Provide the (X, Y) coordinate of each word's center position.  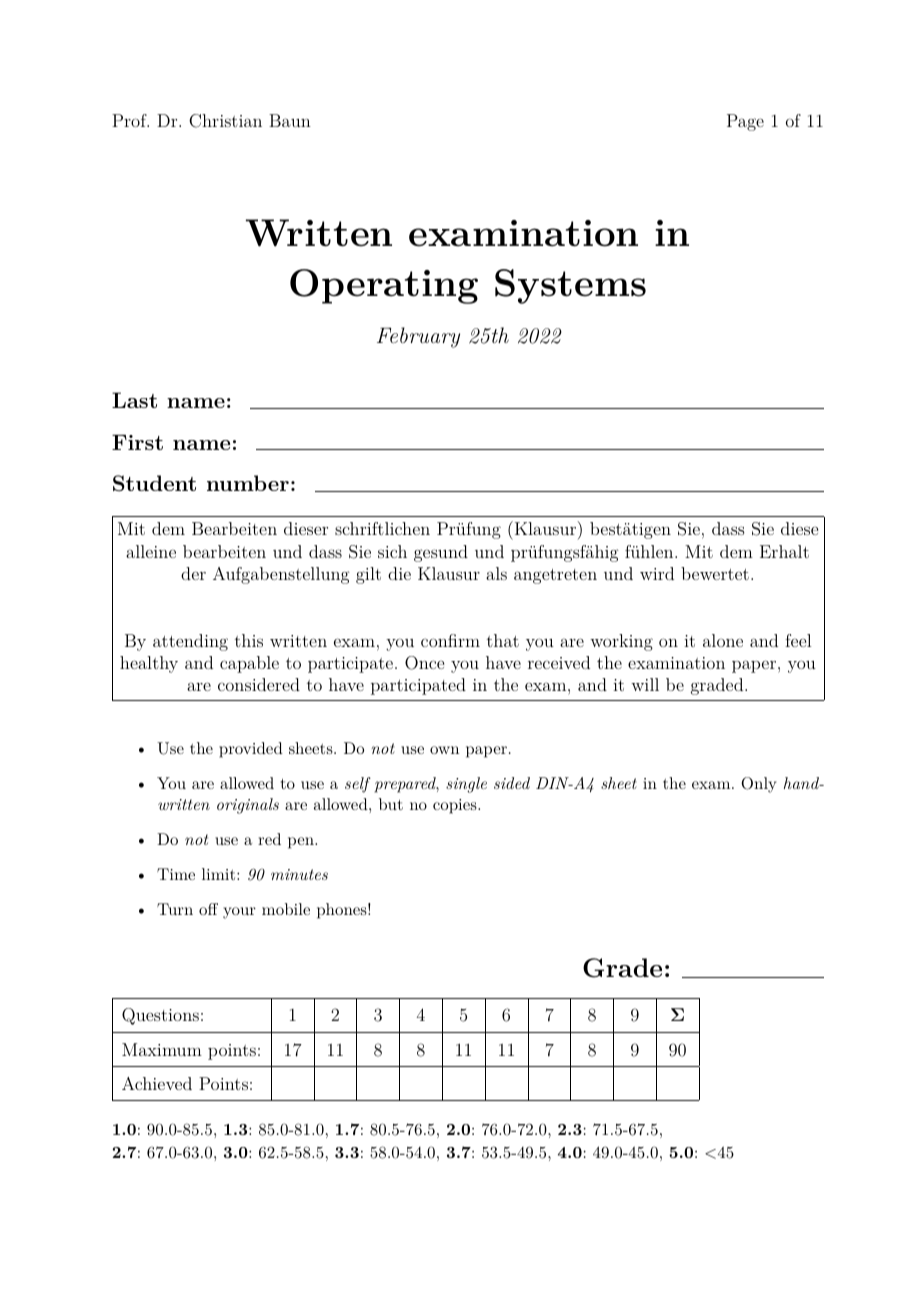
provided (251, 750)
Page (745, 122)
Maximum (162, 1049)
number (248, 483)
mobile (286, 909)
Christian (225, 121)
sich (392, 551)
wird (657, 573)
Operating (384, 286)
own (444, 750)
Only (758, 785)
